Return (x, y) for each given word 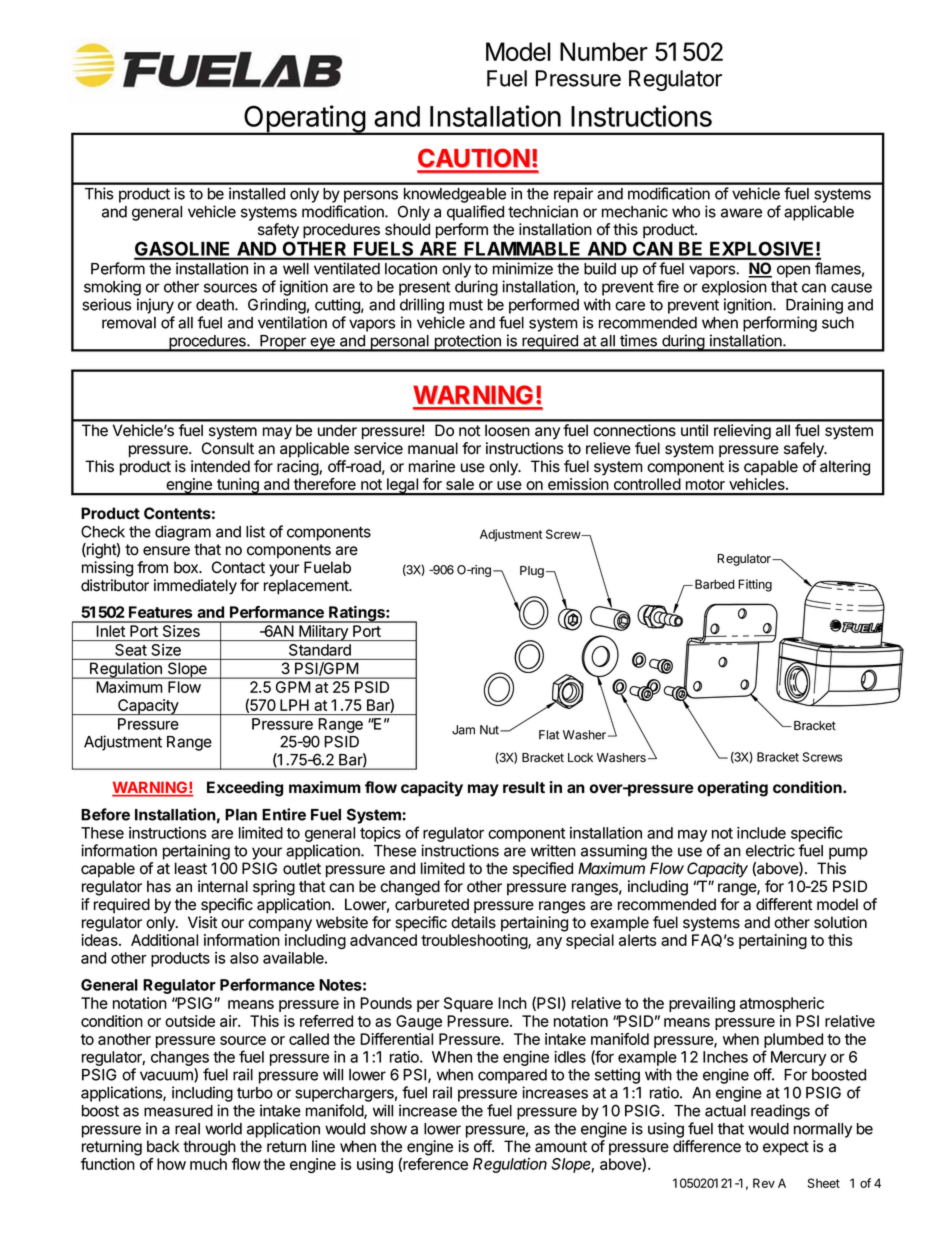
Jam (463, 730)
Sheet (824, 1183)
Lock (580, 758)
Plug (532, 572)
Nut (490, 730)
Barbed (715, 584)
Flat (549, 735)
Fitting (755, 585)
